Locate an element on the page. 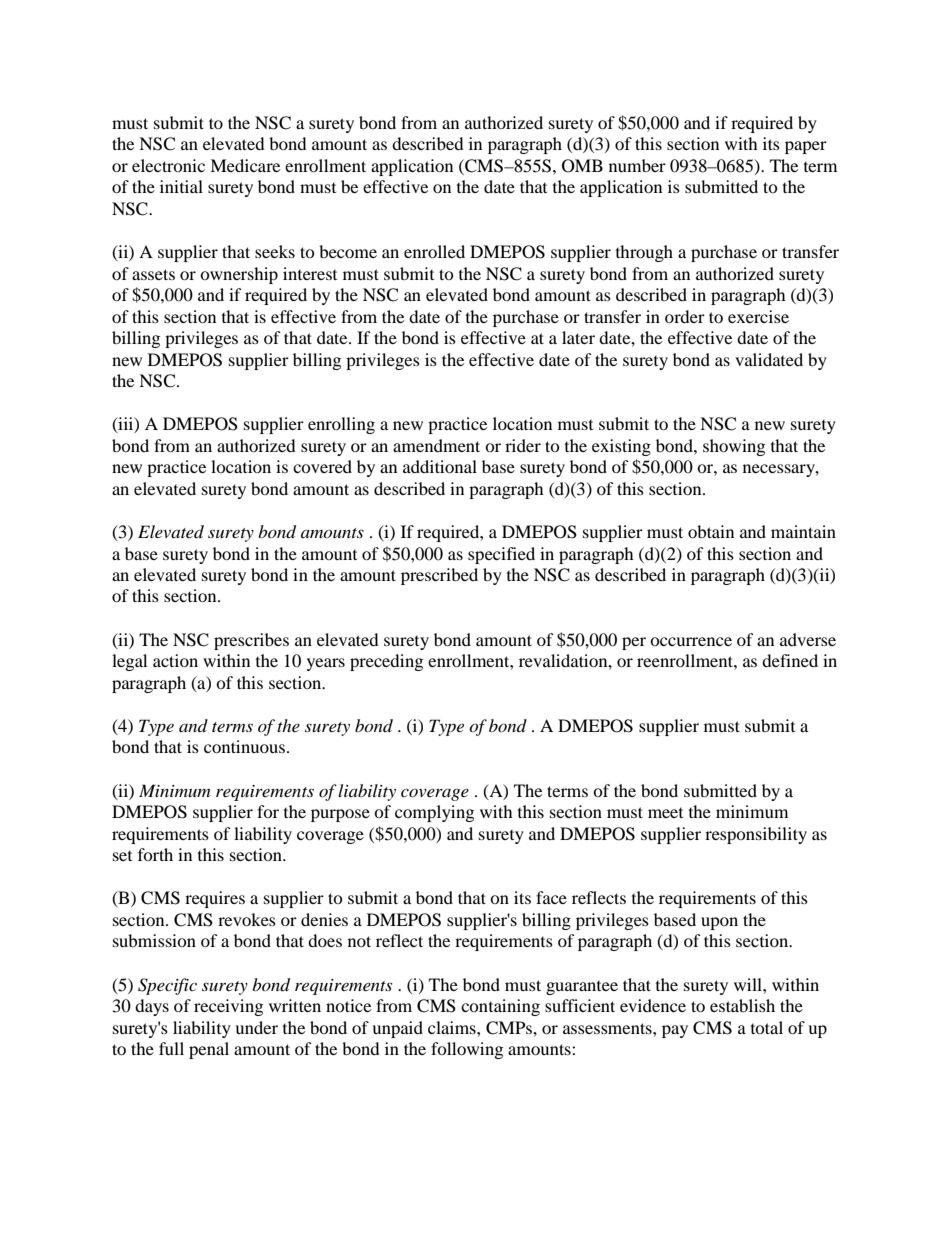  additional is located at coordinates (440, 466).
